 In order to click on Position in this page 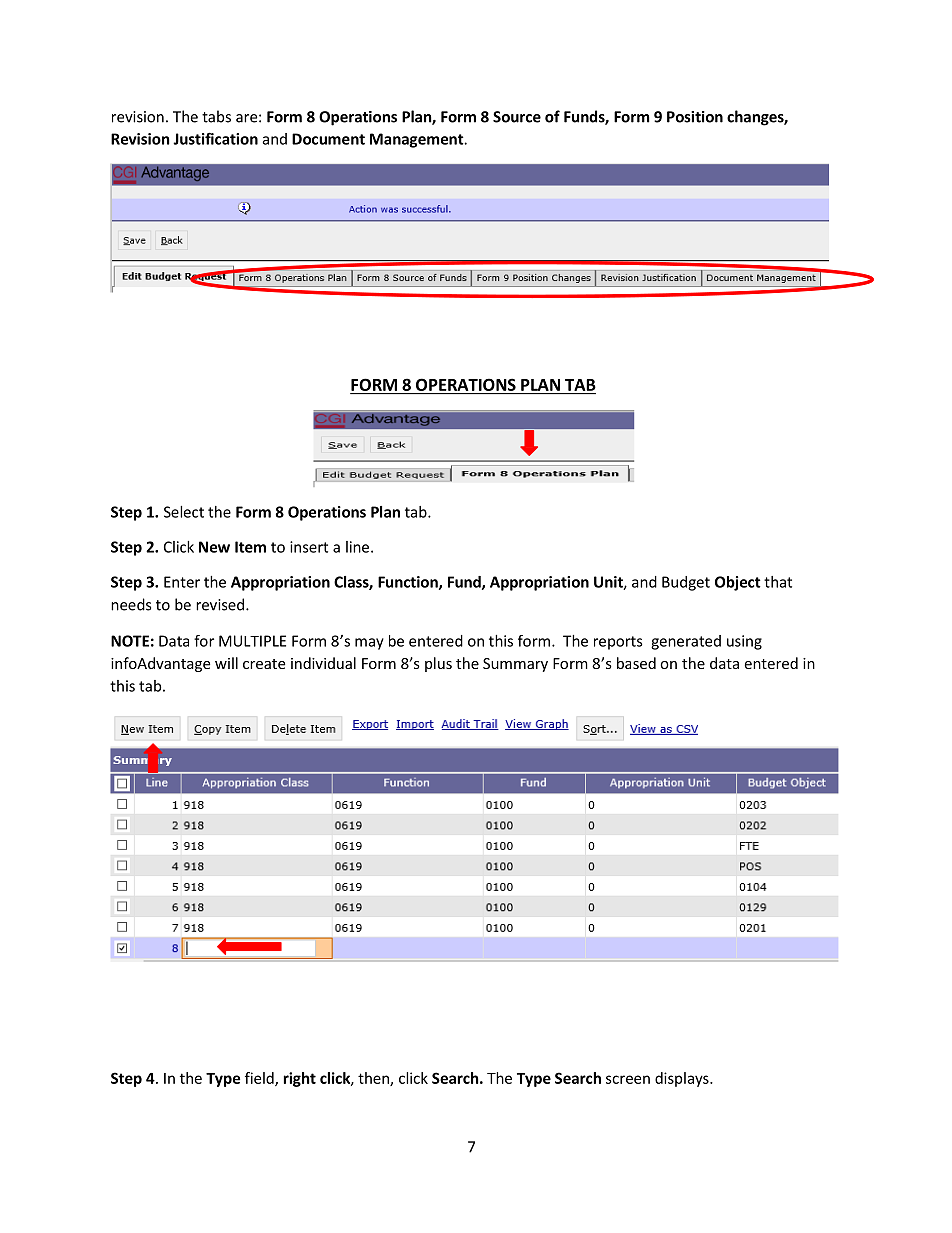, I will do `click(695, 117)`.
